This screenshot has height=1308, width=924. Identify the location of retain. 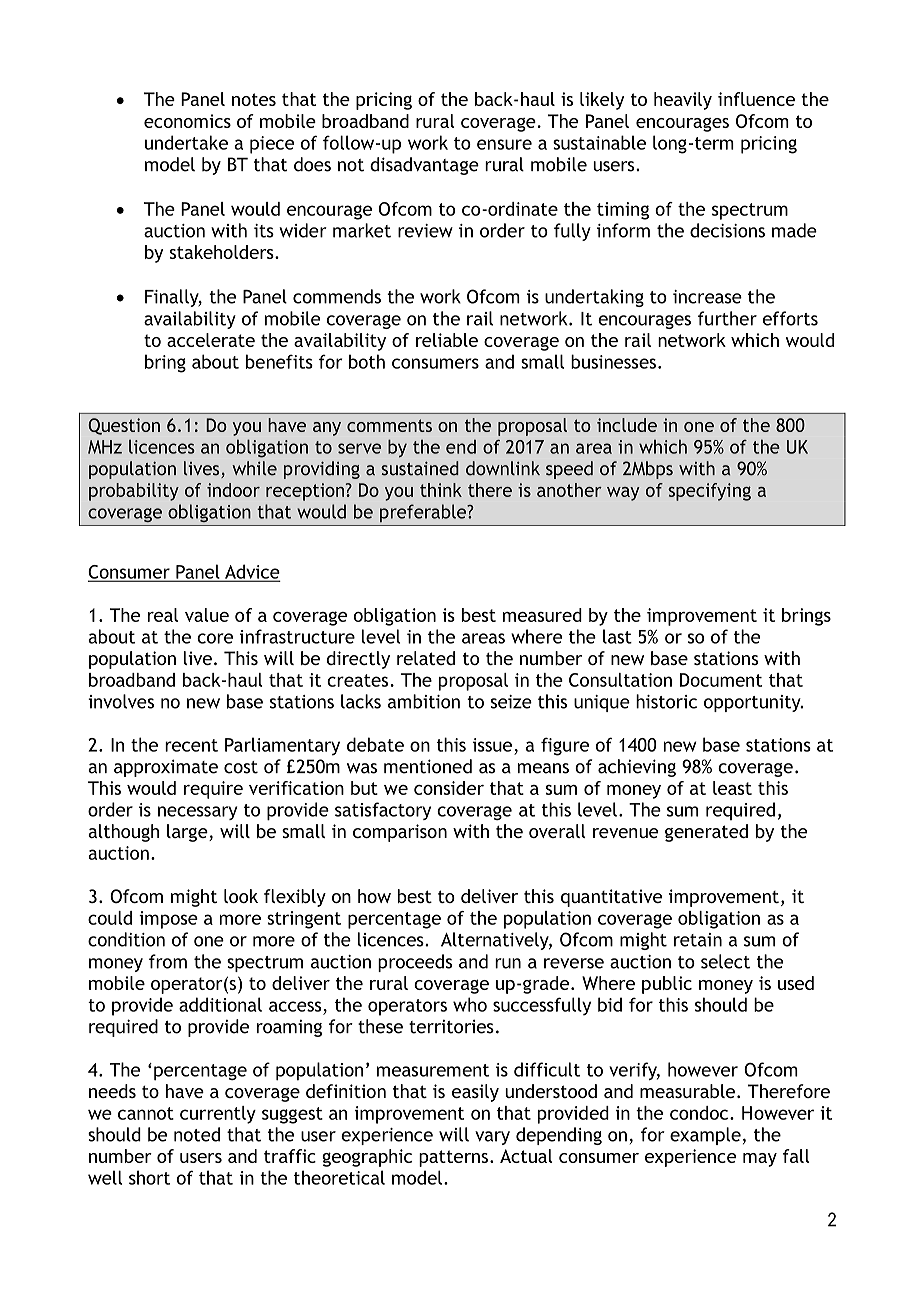
(698, 940).
